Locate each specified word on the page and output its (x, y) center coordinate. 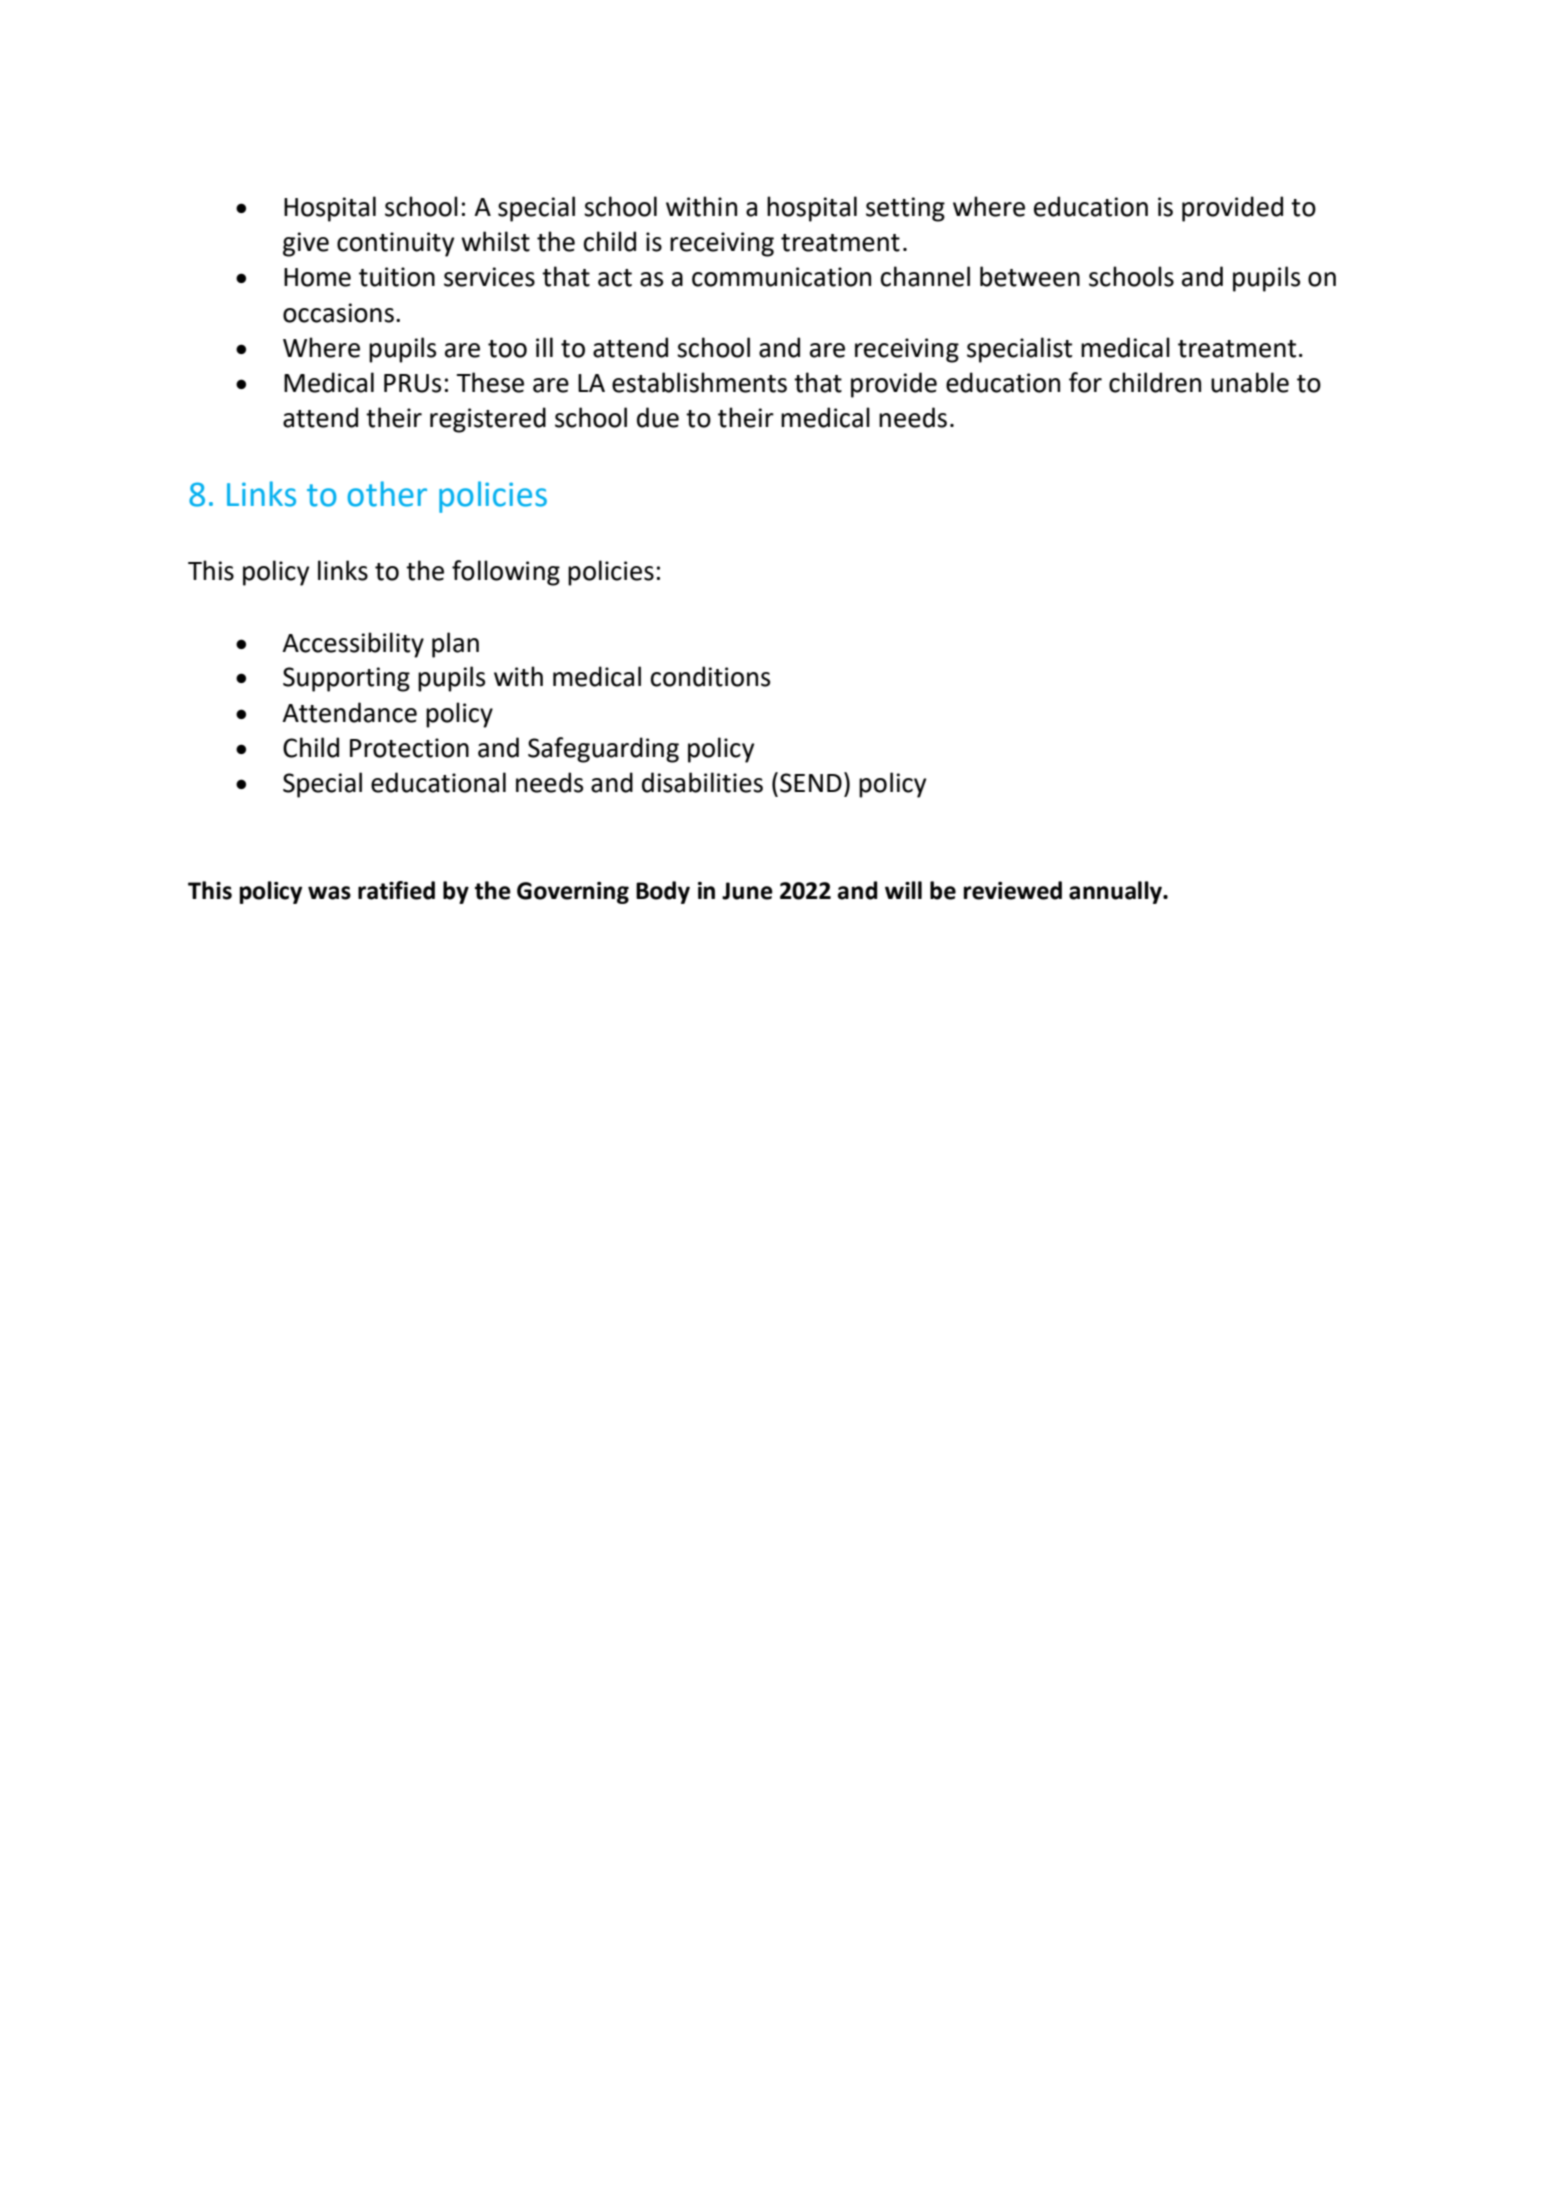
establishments (699, 382)
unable (1250, 382)
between (1030, 276)
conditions (710, 676)
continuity (395, 244)
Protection (409, 748)
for (1085, 382)
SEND (811, 783)
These (490, 382)
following (506, 573)
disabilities (702, 782)
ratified (396, 890)
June (747, 891)
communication (781, 277)
